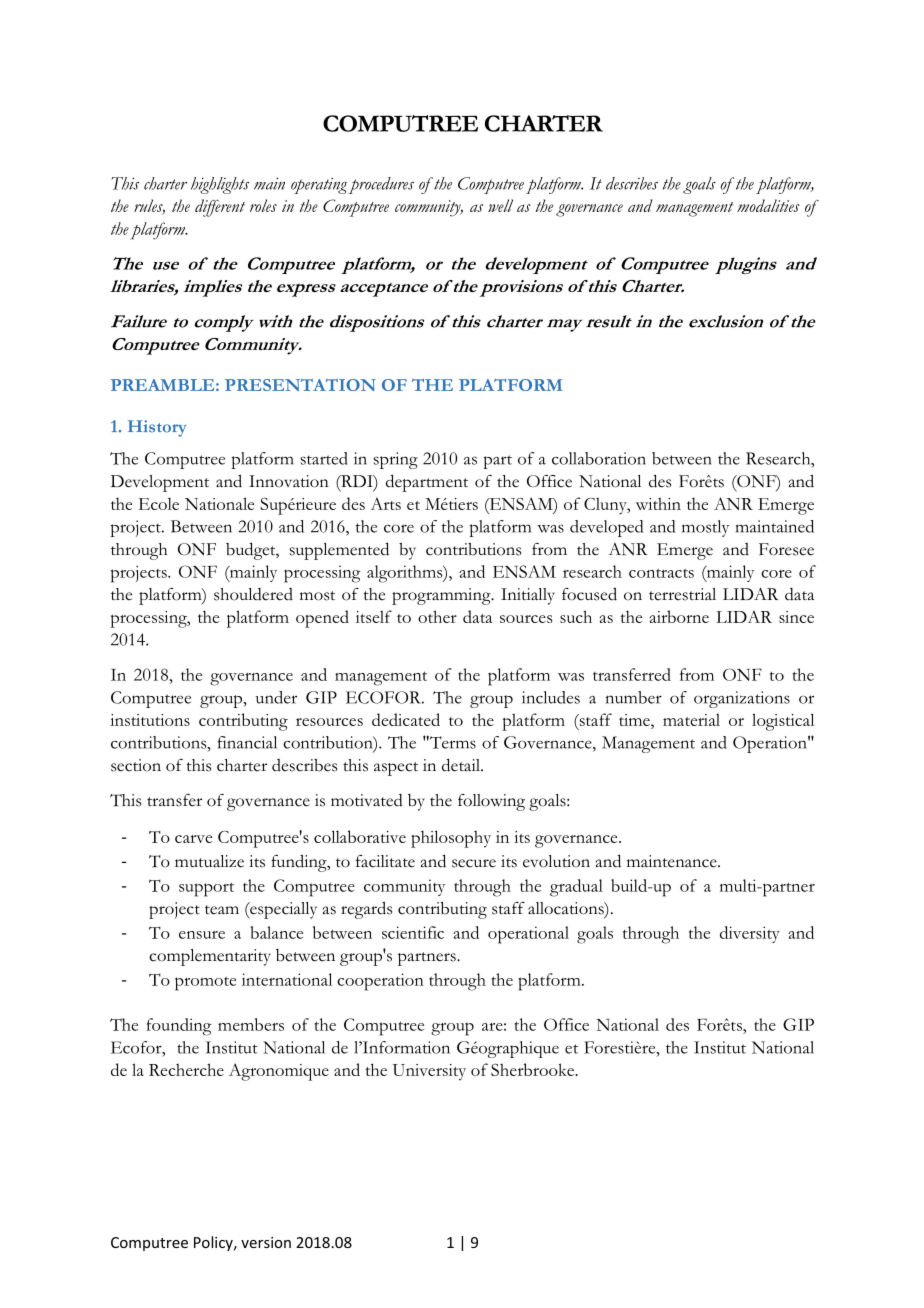  Describe the element at coordinates (691, 720) in the image. I see `material` at that location.
